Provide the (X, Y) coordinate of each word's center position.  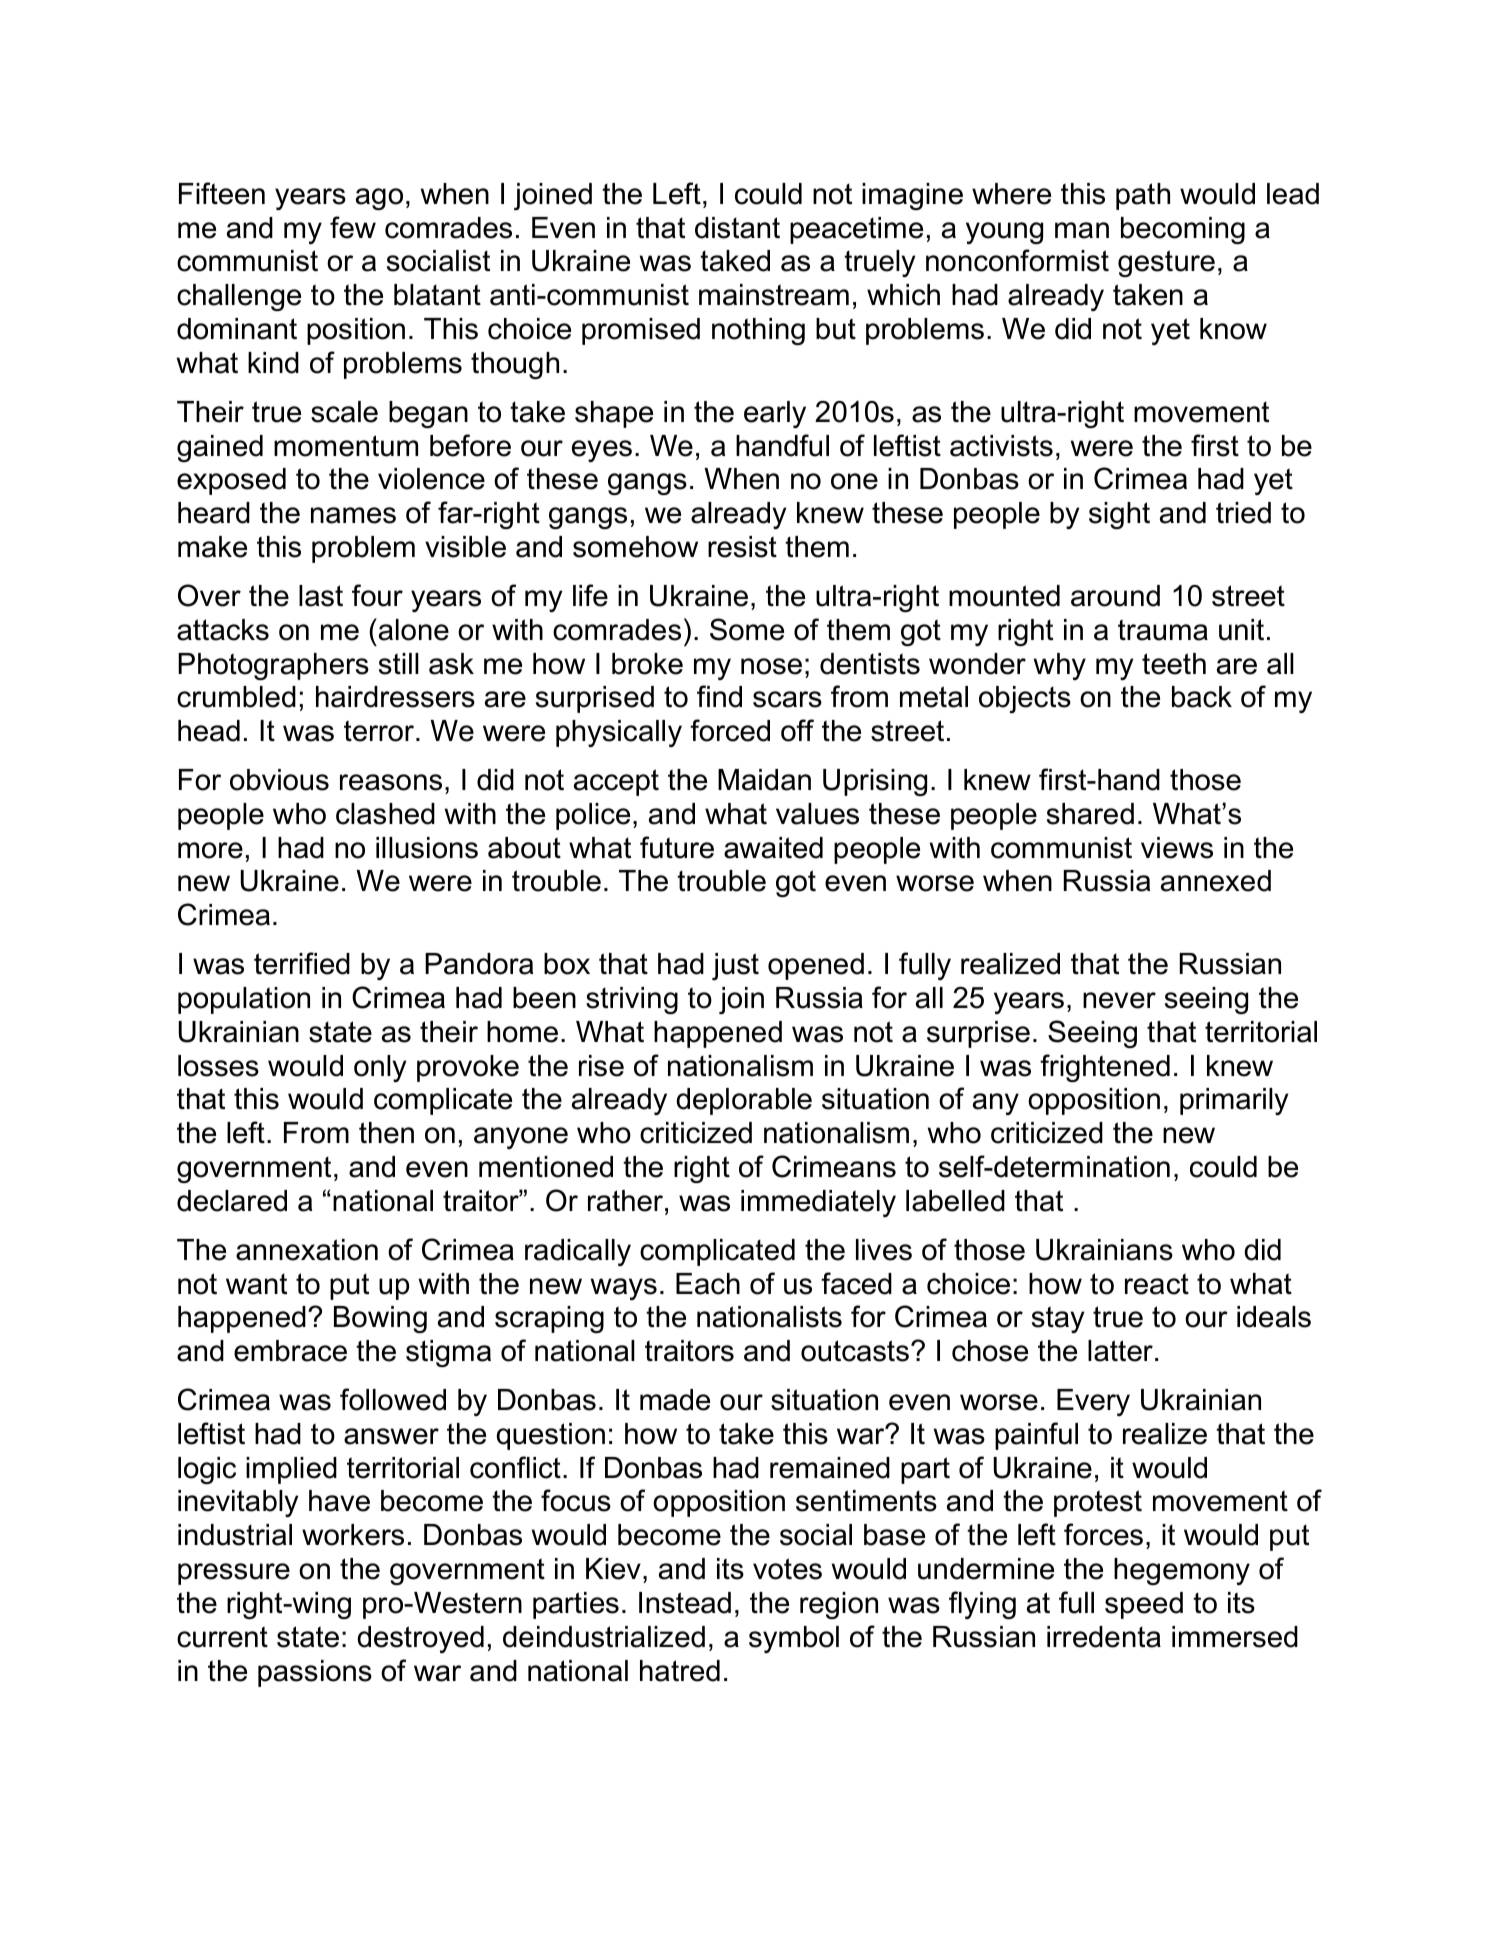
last (321, 596)
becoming (1183, 230)
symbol (794, 1639)
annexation (307, 1250)
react (1157, 1284)
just (735, 966)
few (353, 227)
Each (708, 1284)
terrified (302, 963)
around (1115, 596)
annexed (1216, 881)
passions (315, 1673)
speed (1144, 1605)
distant (737, 228)
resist (742, 547)
